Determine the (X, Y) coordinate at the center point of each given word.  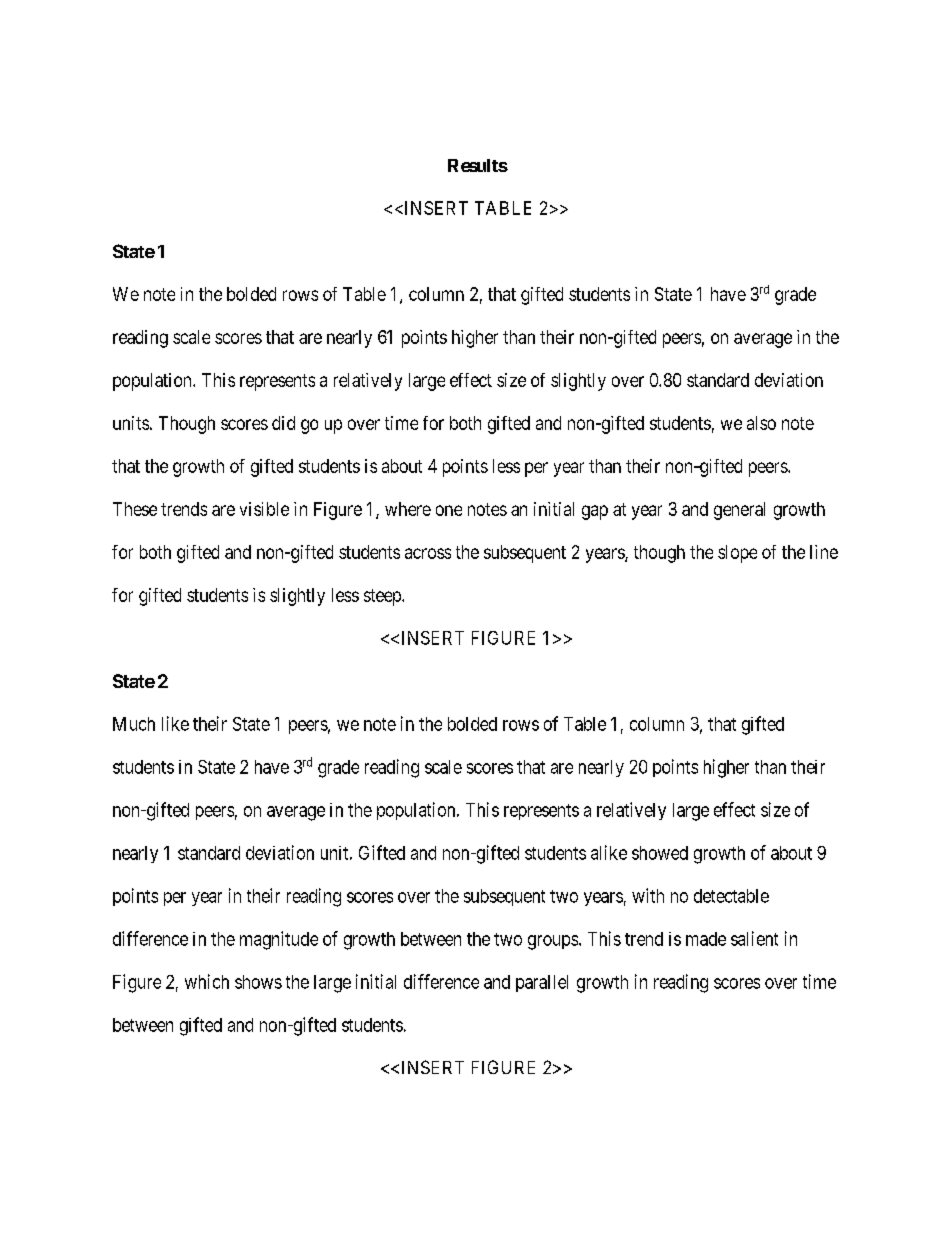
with (648, 895)
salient (754, 938)
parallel (542, 983)
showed (660, 853)
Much (134, 724)
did (283, 423)
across (428, 553)
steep (383, 597)
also (761, 423)
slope (737, 554)
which (207, 981)
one (449, 510)
